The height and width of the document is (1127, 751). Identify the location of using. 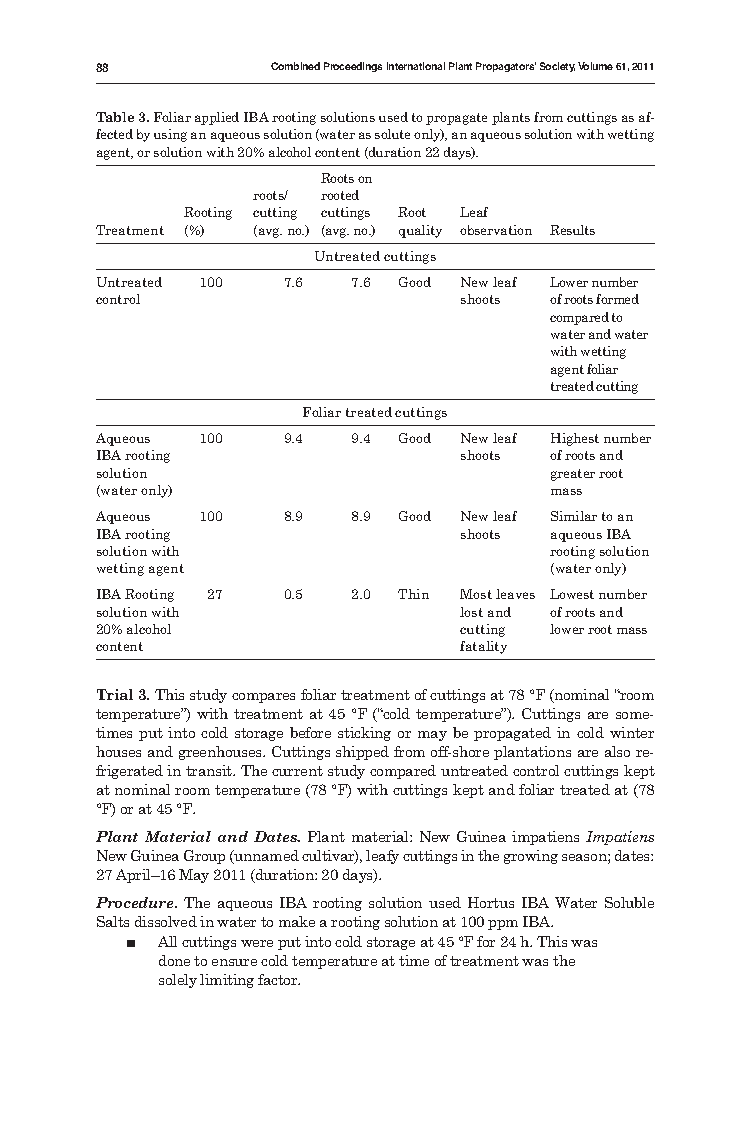
(170, 135).
